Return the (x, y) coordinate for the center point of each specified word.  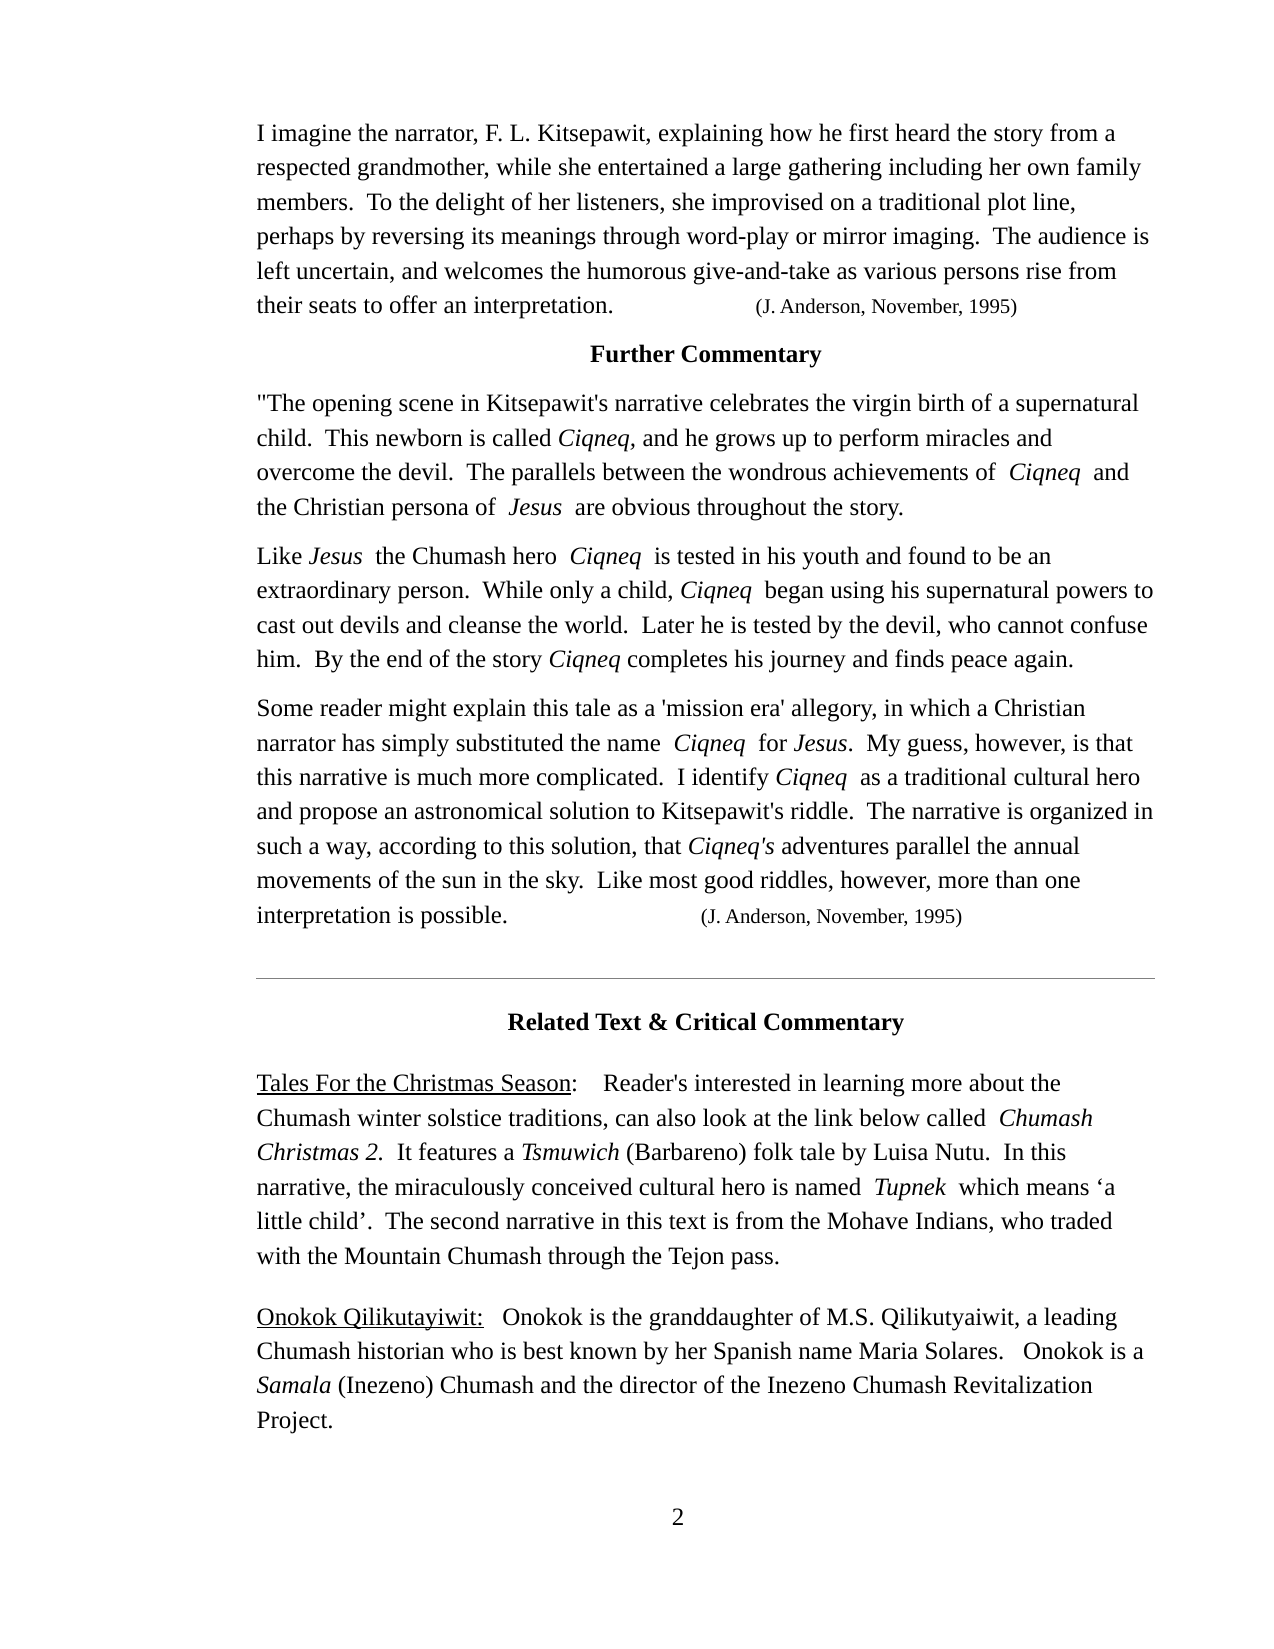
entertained (653, 166)
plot (1007, 204)
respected (304, 169)
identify (730, 779)
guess (936, 747)
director (658, 1384)
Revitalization (1023, 1384)
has (358, 742)
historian (401, 1350)
